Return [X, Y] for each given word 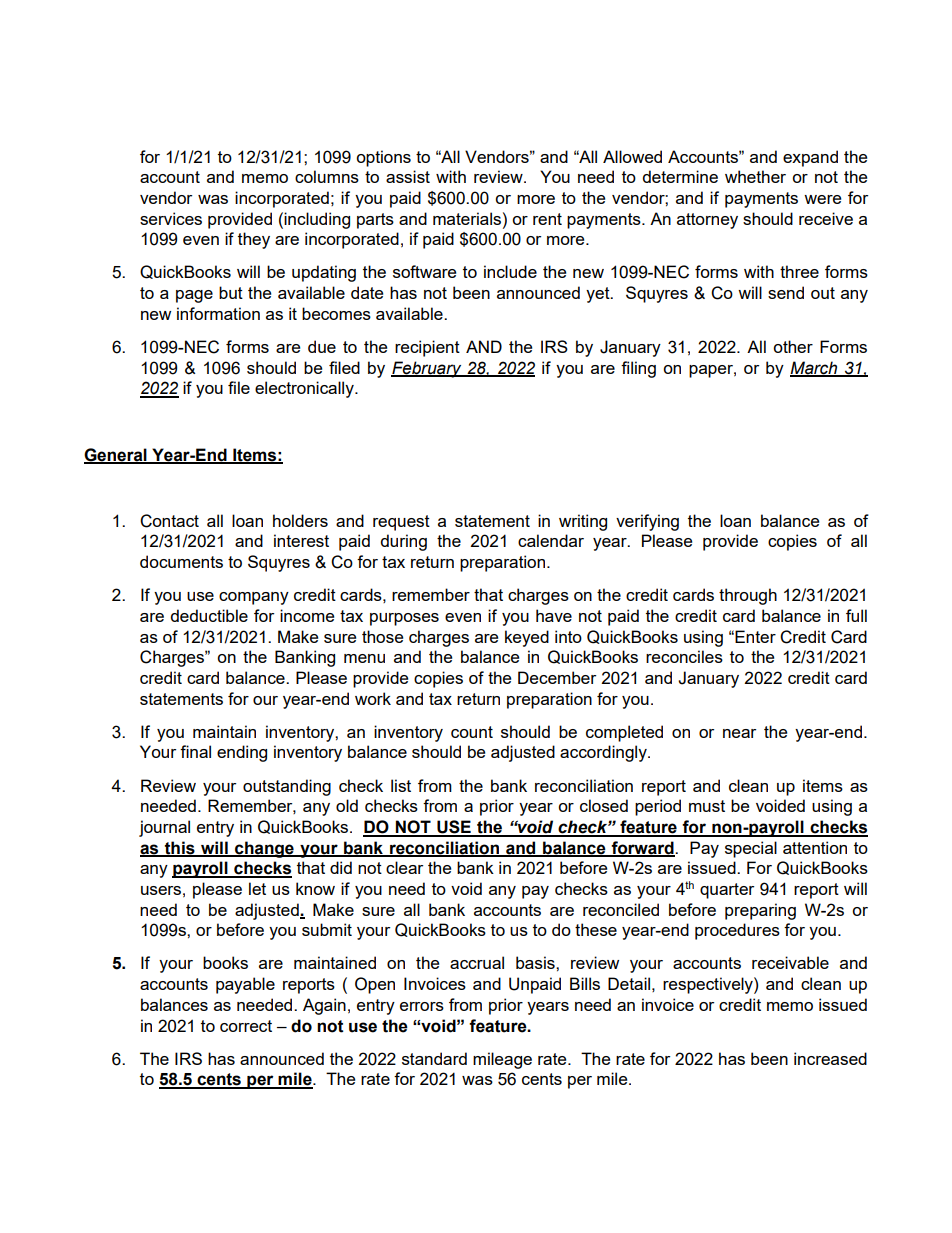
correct [246, 1026]
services [171, 218]
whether [755, 176]
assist [408, 176]
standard [434, 1058]
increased [830, 1058]
